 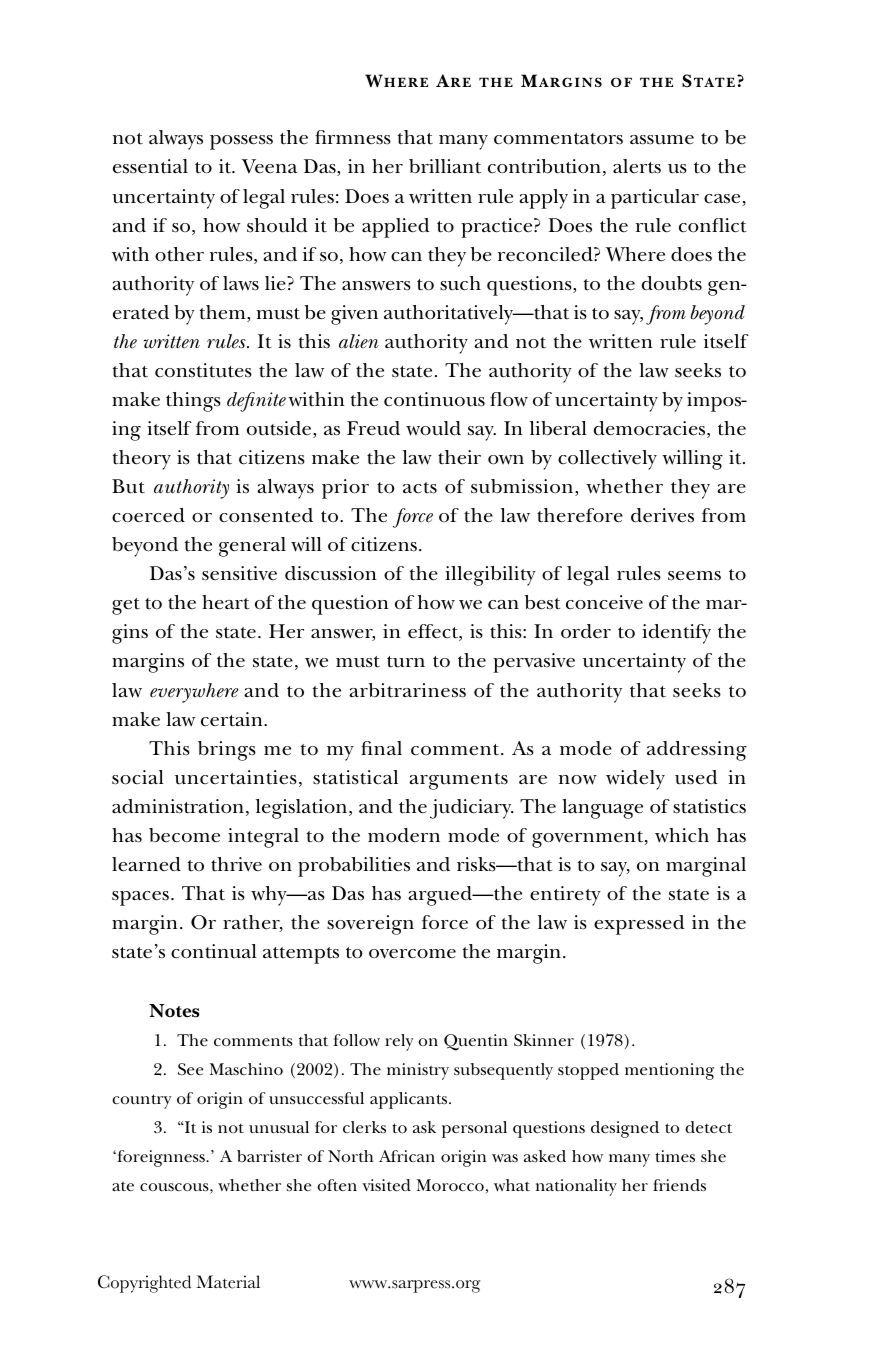 I want to click on Material, so click(x=228, y=1282).
